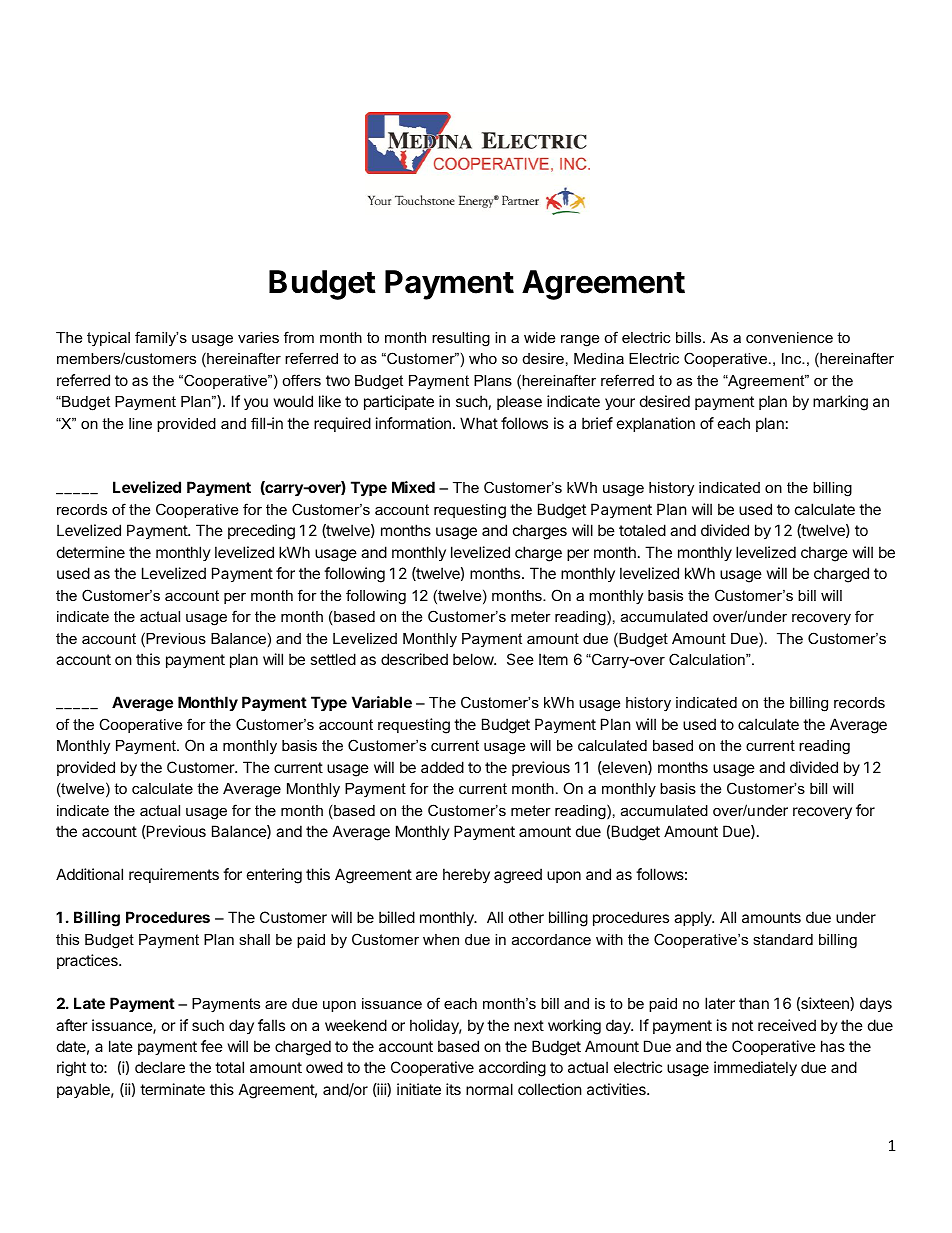  Describe the element at coordinates (483, 358) in the screenshot. I see `who` at that location.
